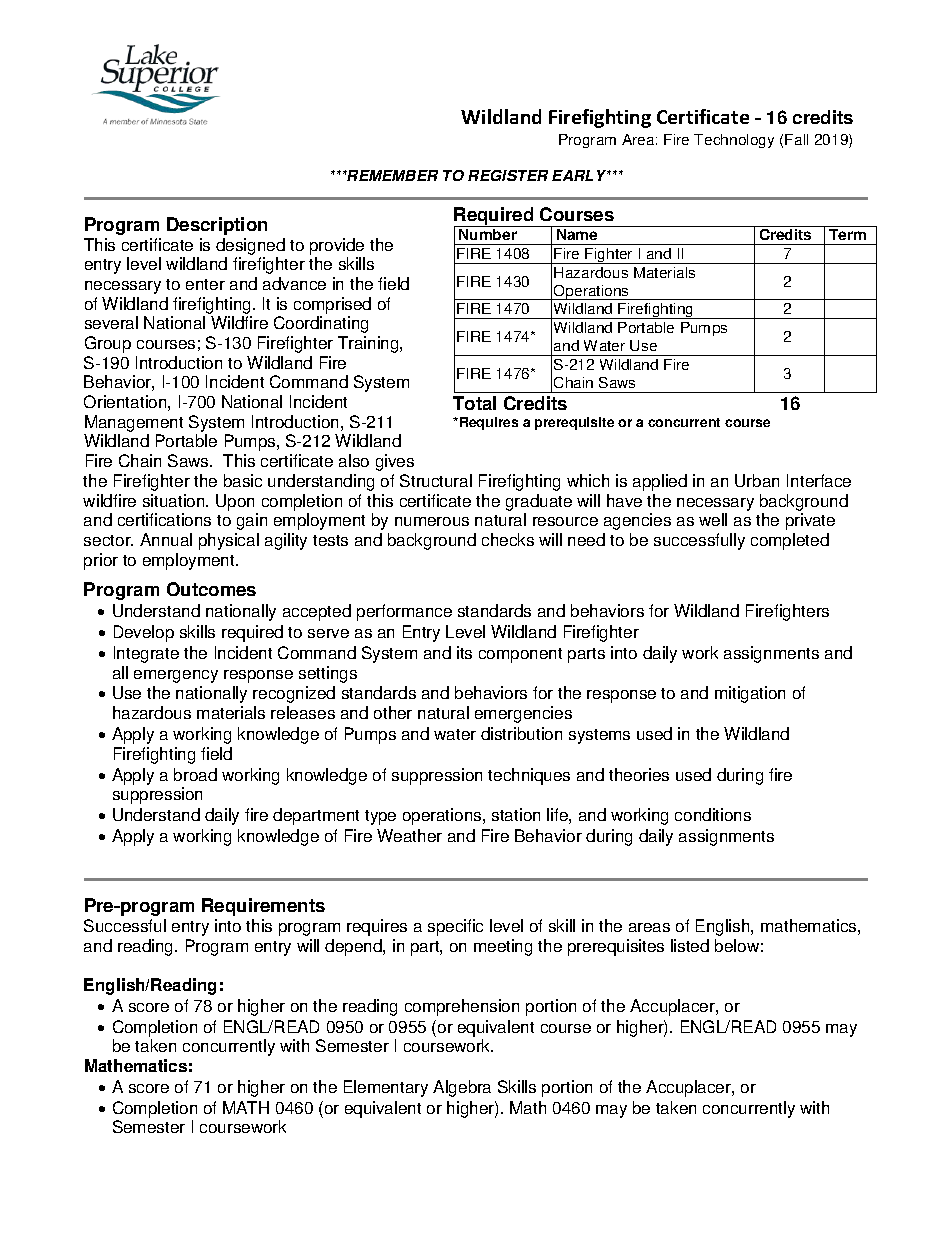 Image resolution: width=952 pixels, height=1233 pixels. Describe the element at coordinates (529, 776) in the screenshot. I see `techniques` at that location.
